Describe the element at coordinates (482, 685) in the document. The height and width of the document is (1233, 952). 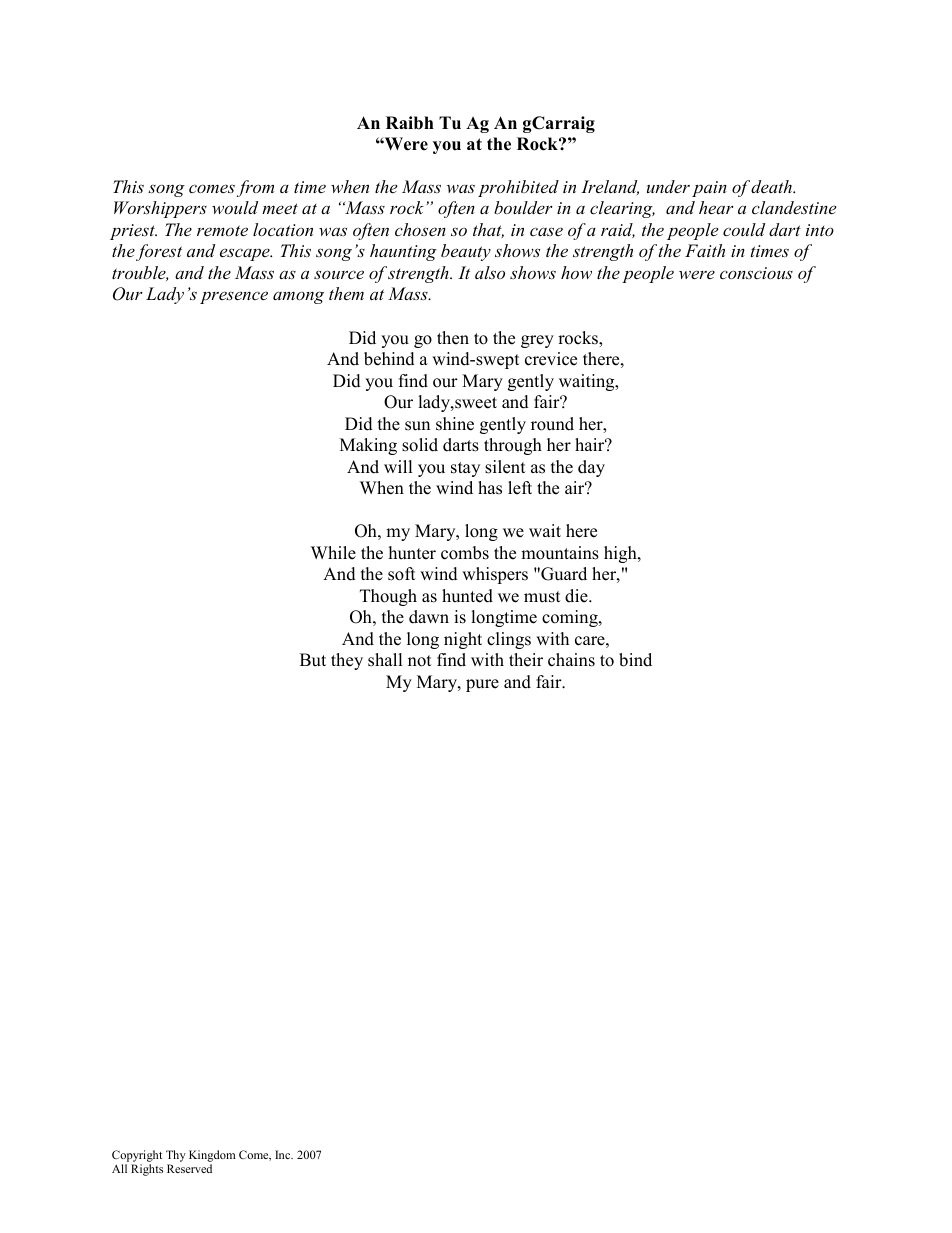
I see `pure` at that location.
